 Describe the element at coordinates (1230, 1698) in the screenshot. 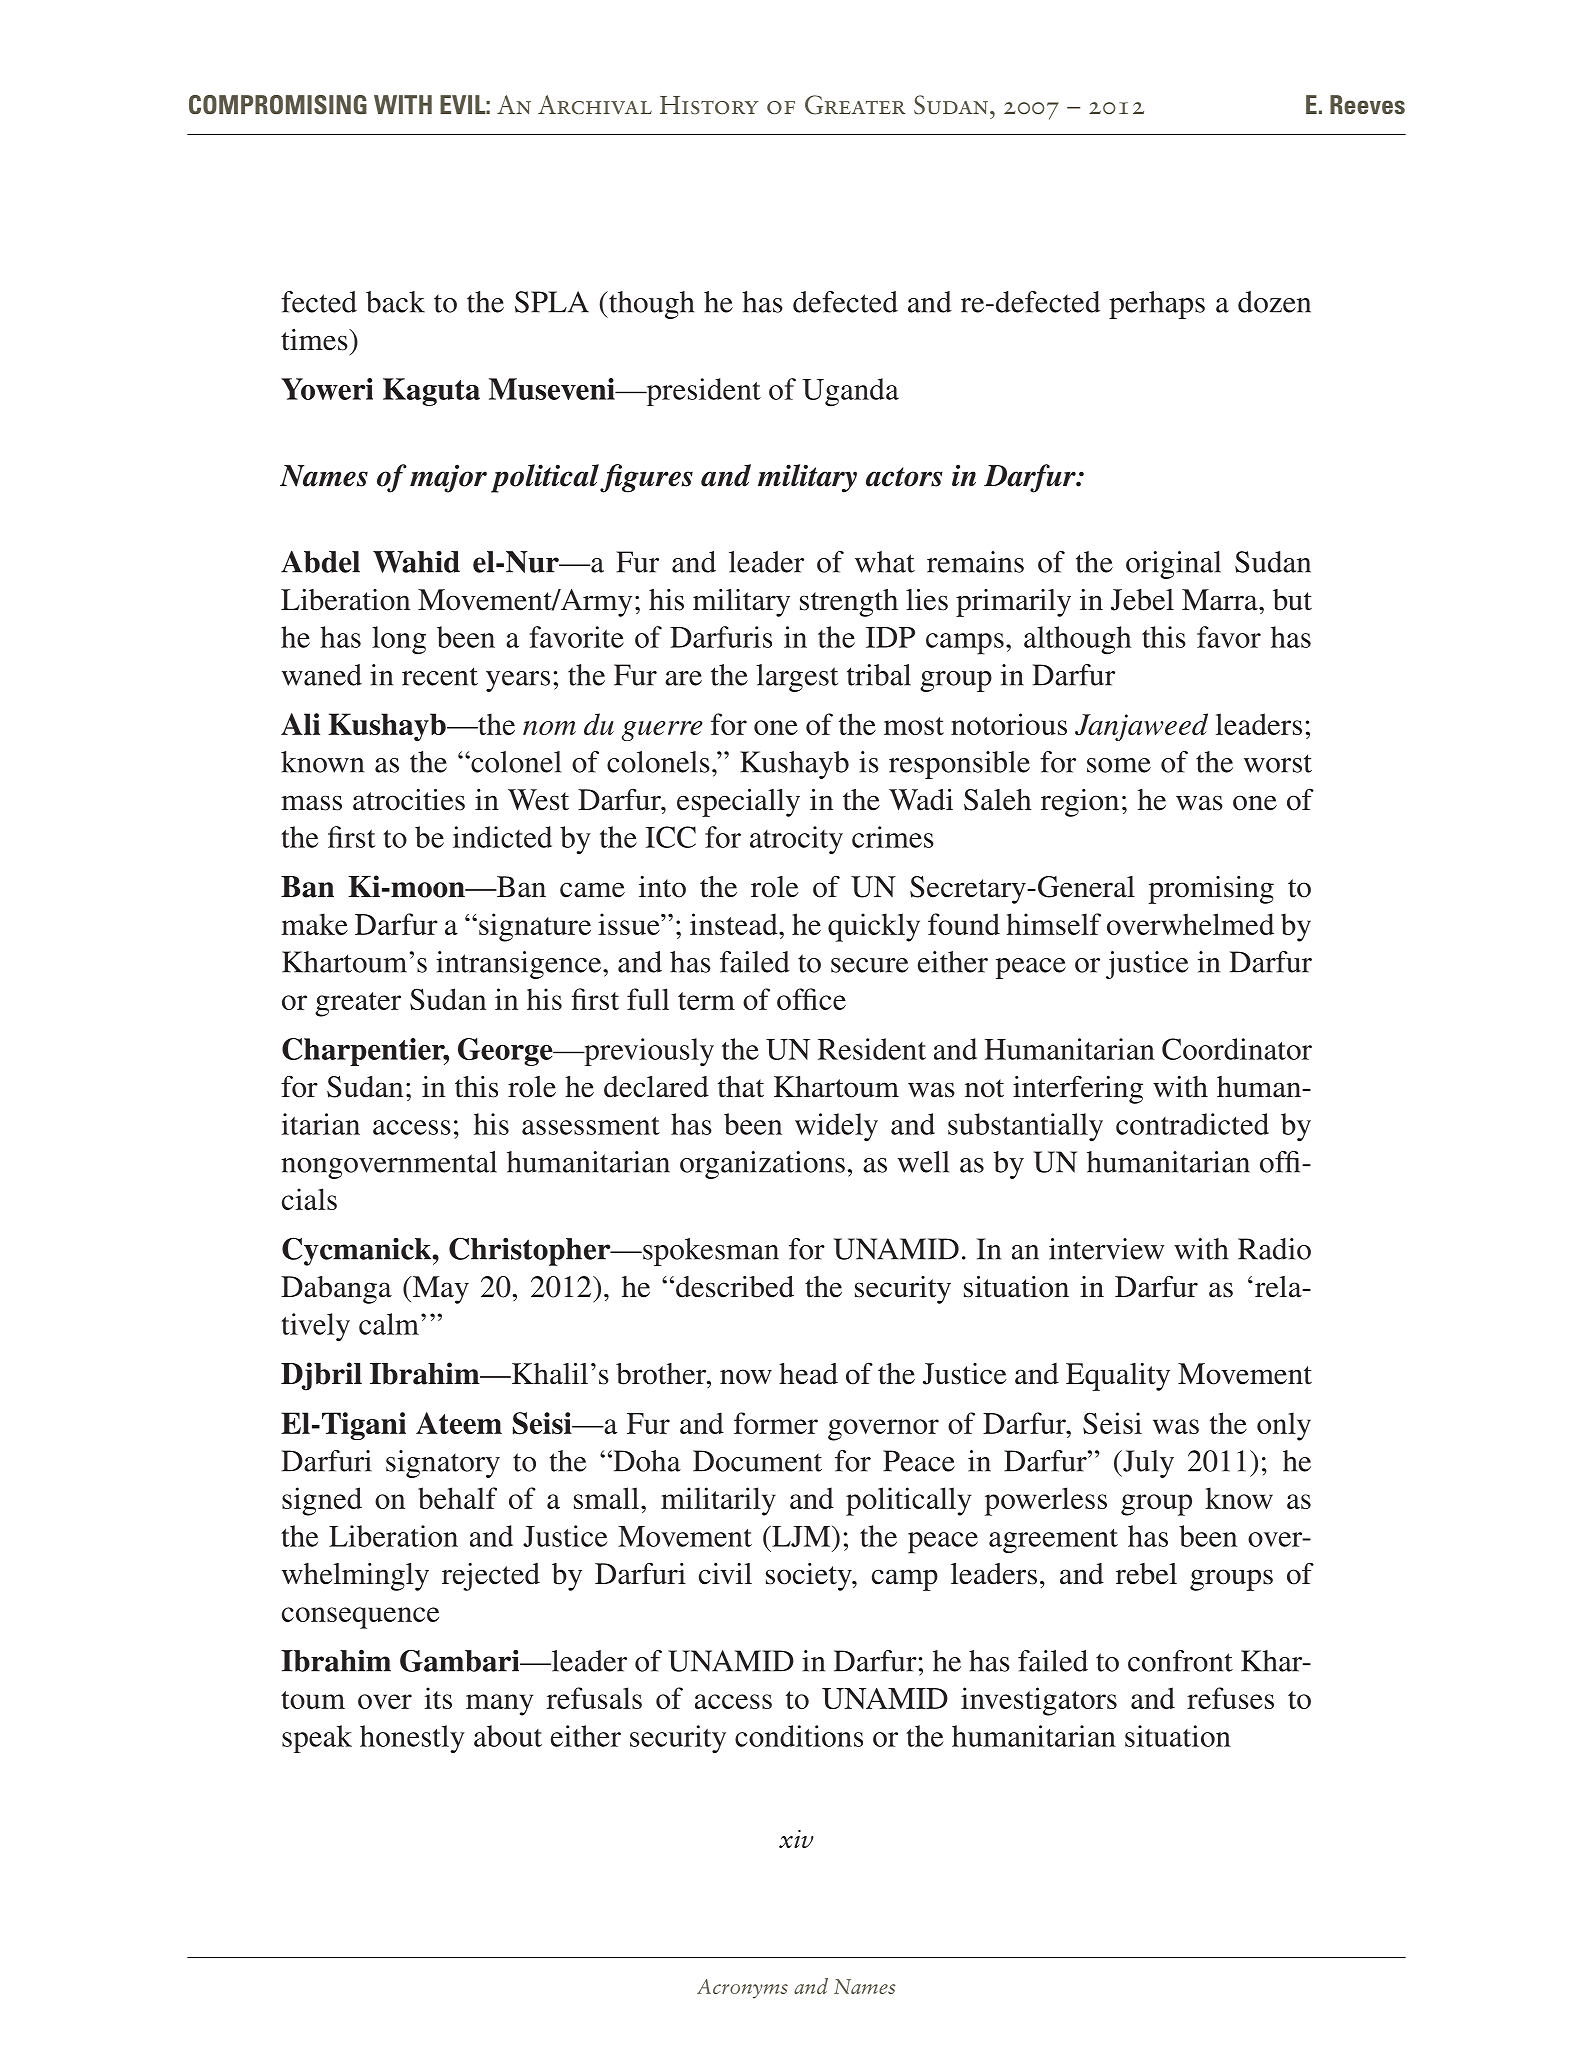

I see `refuses` at that location.
